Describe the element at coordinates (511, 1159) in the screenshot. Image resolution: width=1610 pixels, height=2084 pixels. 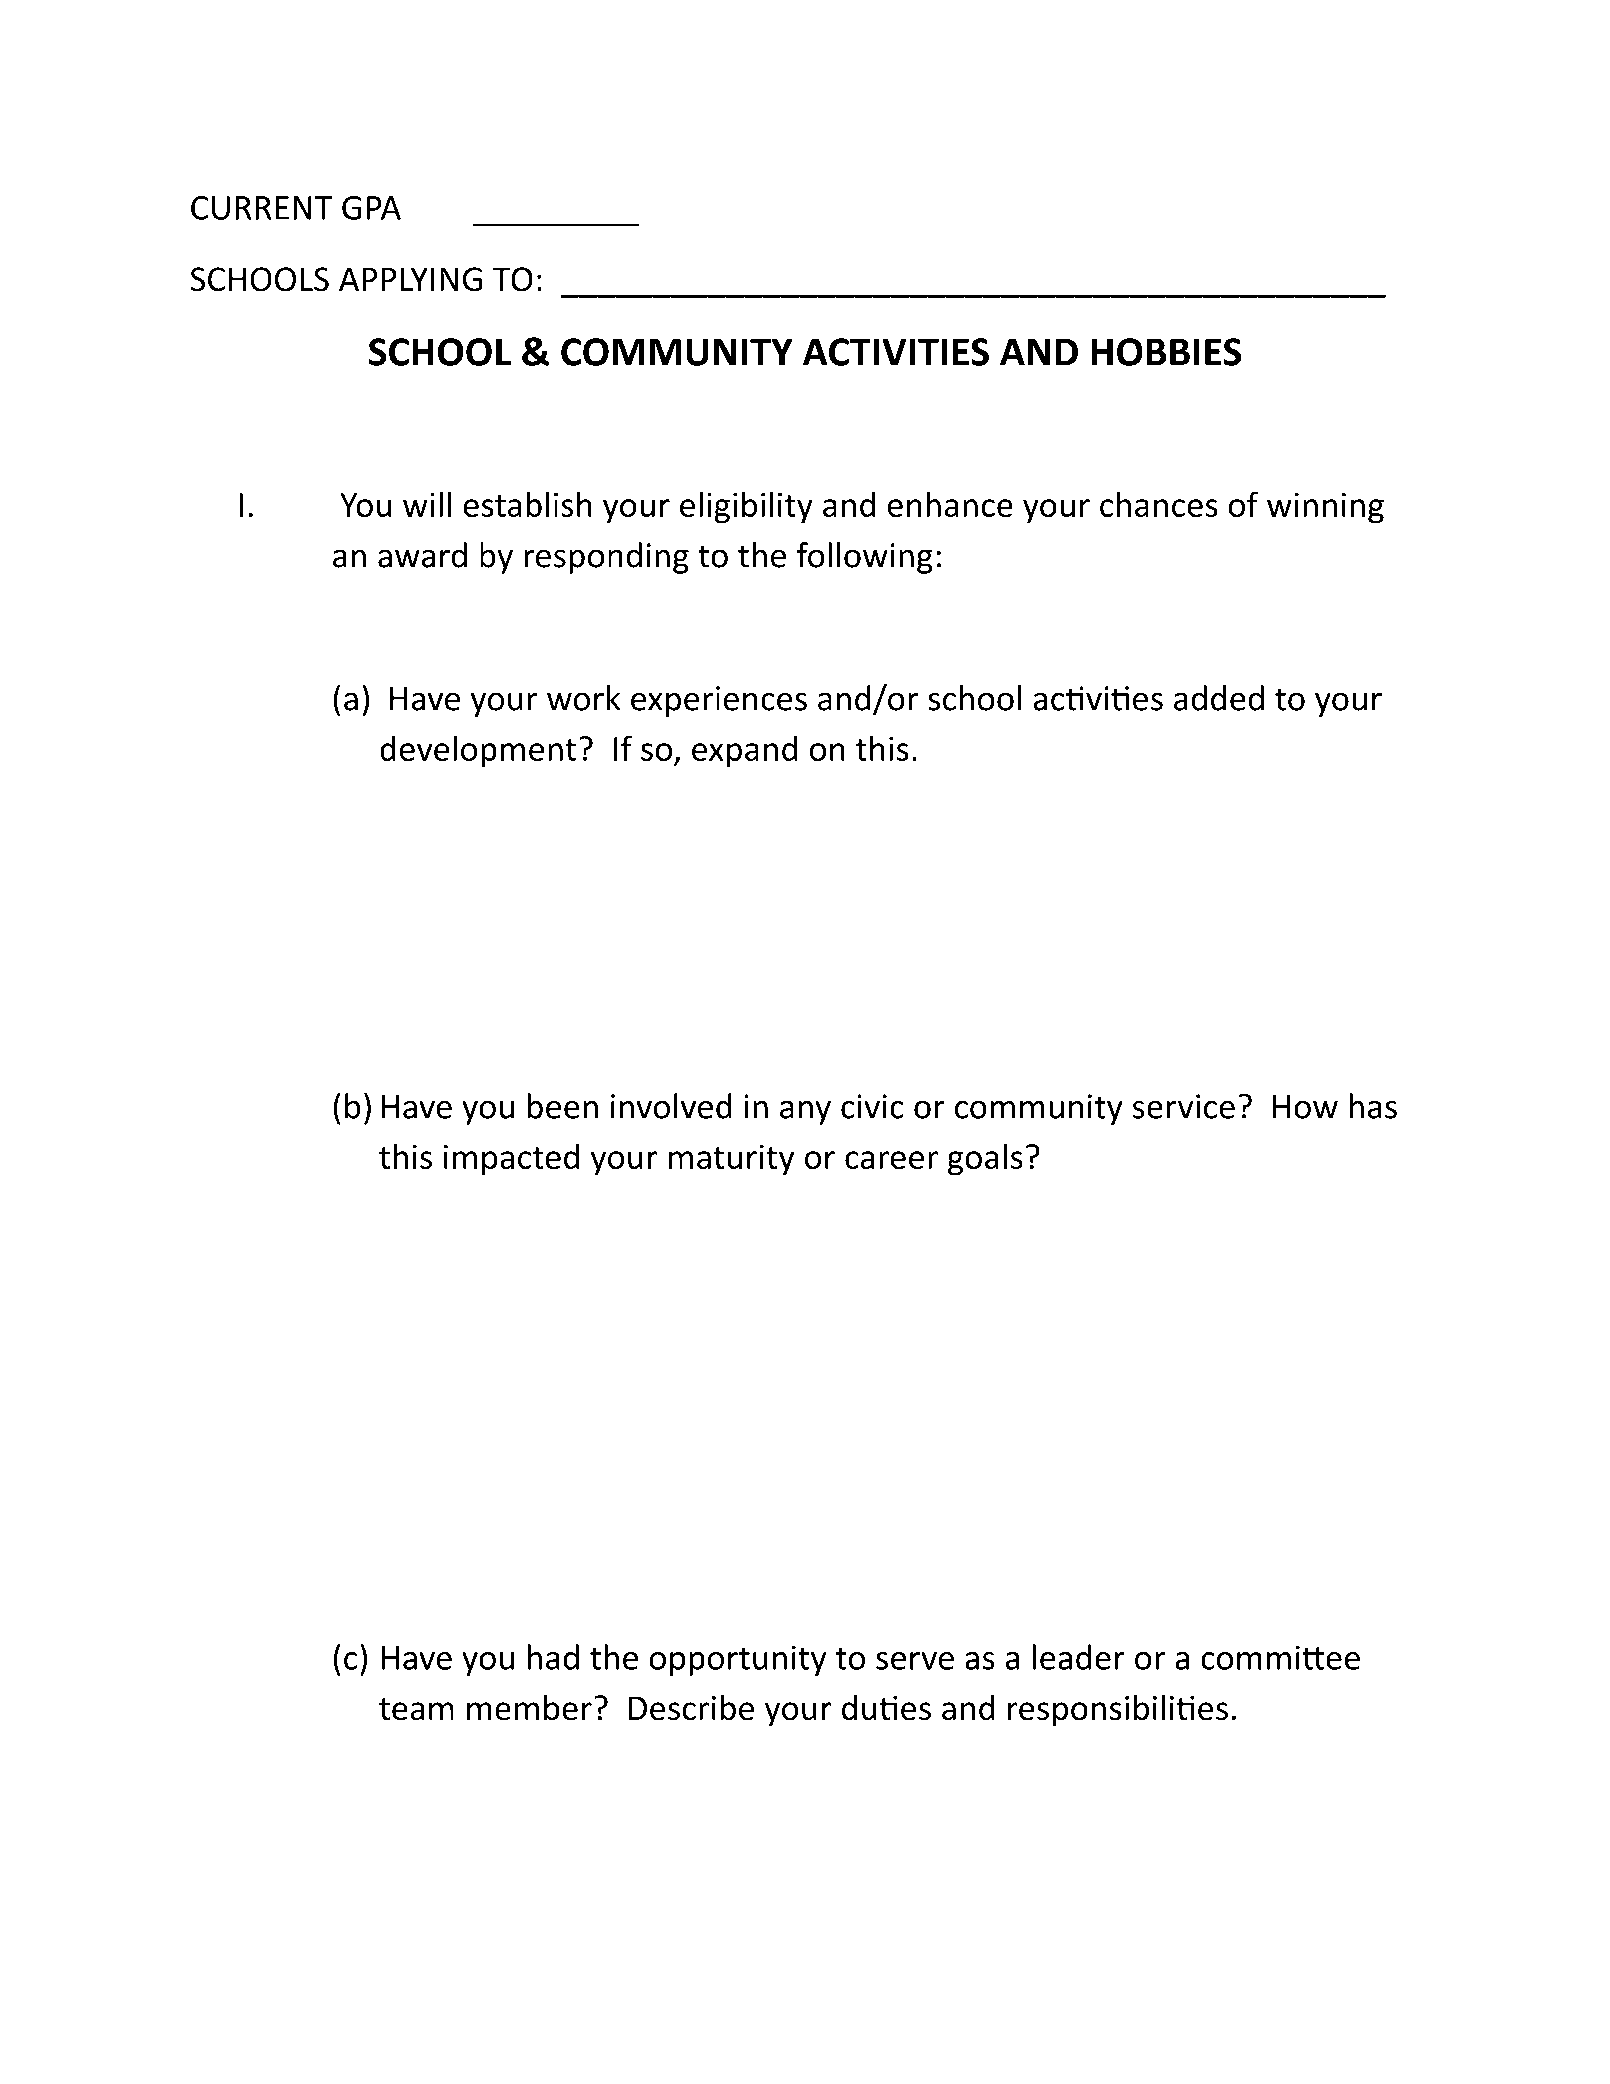
I see `impacted` at that location.
